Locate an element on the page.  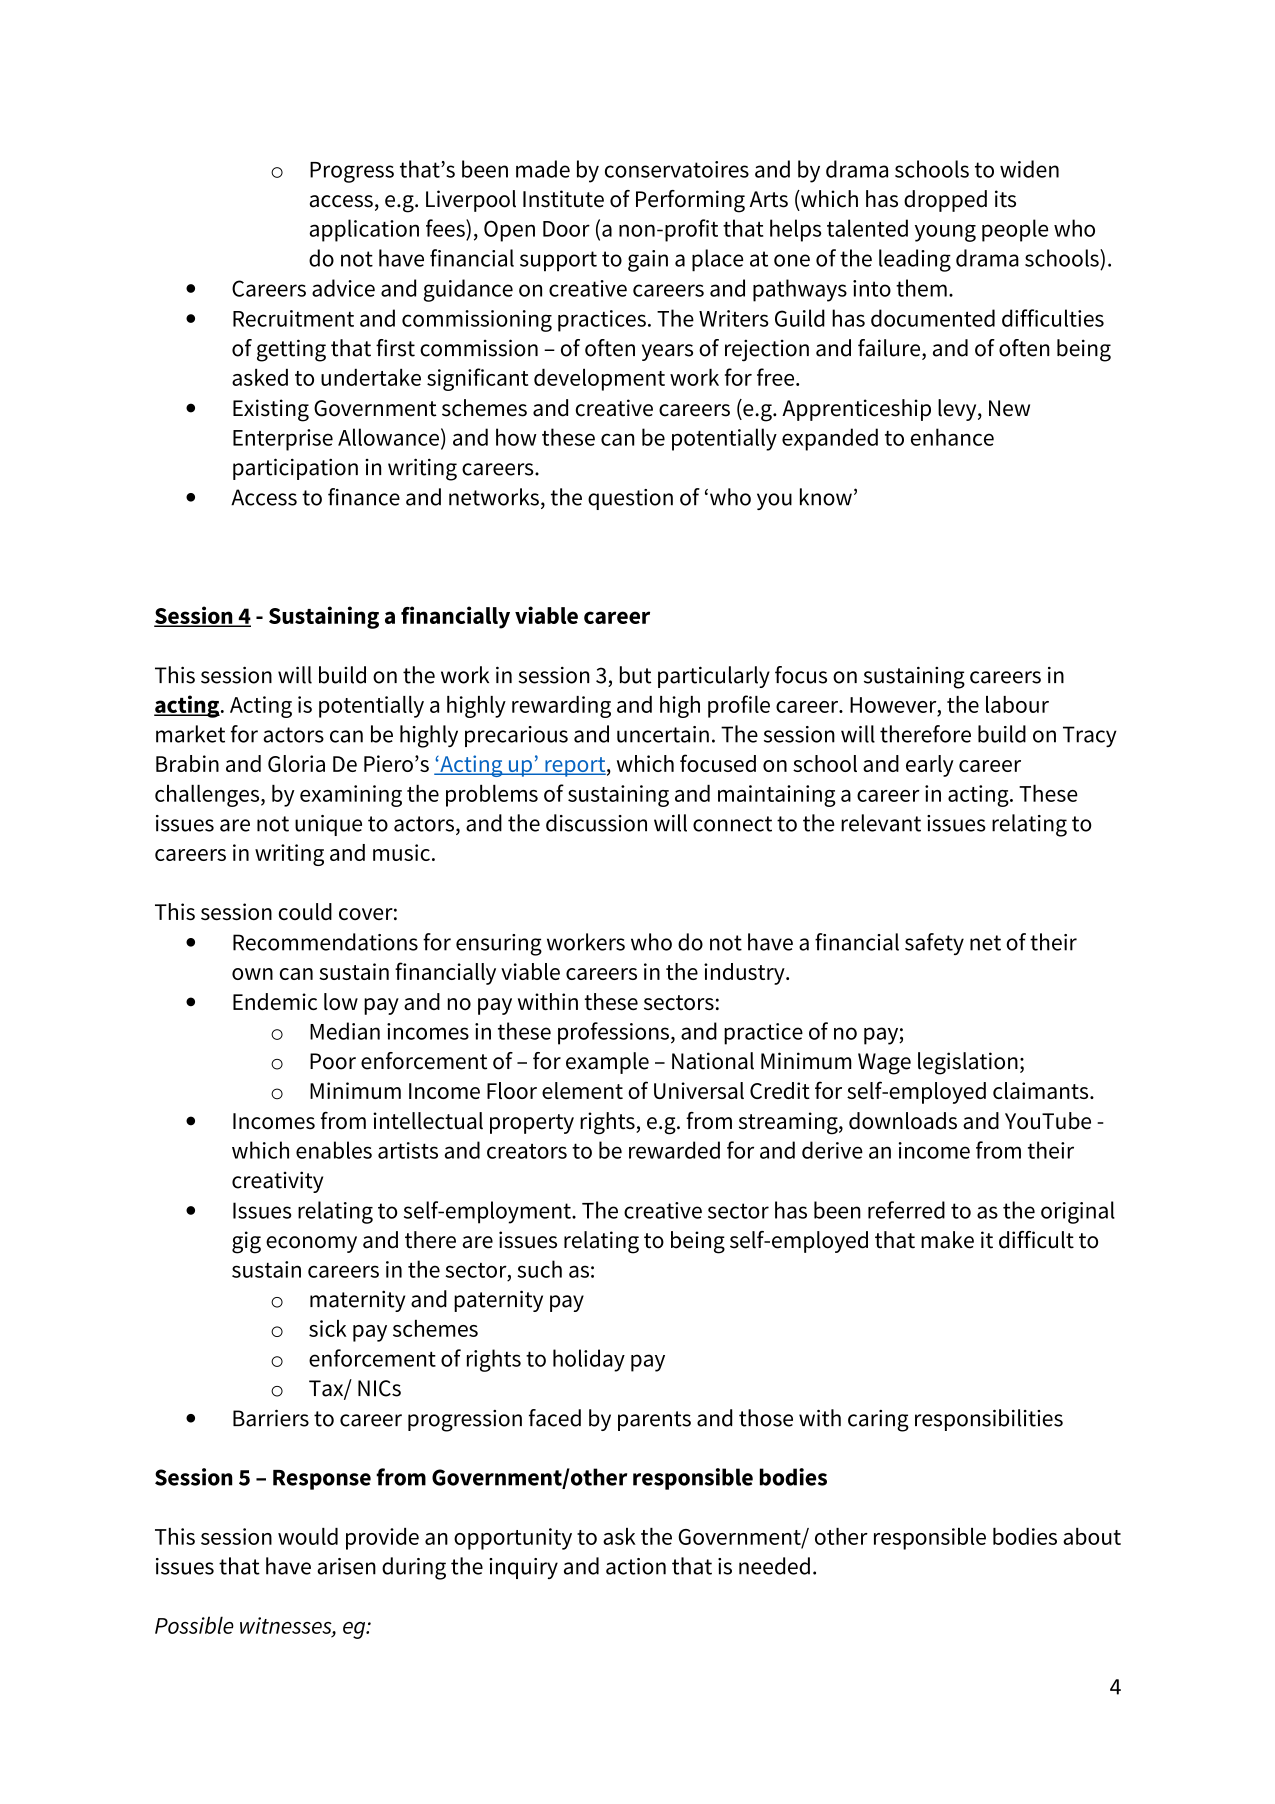
about is located at coordinates (1092, 1536).
